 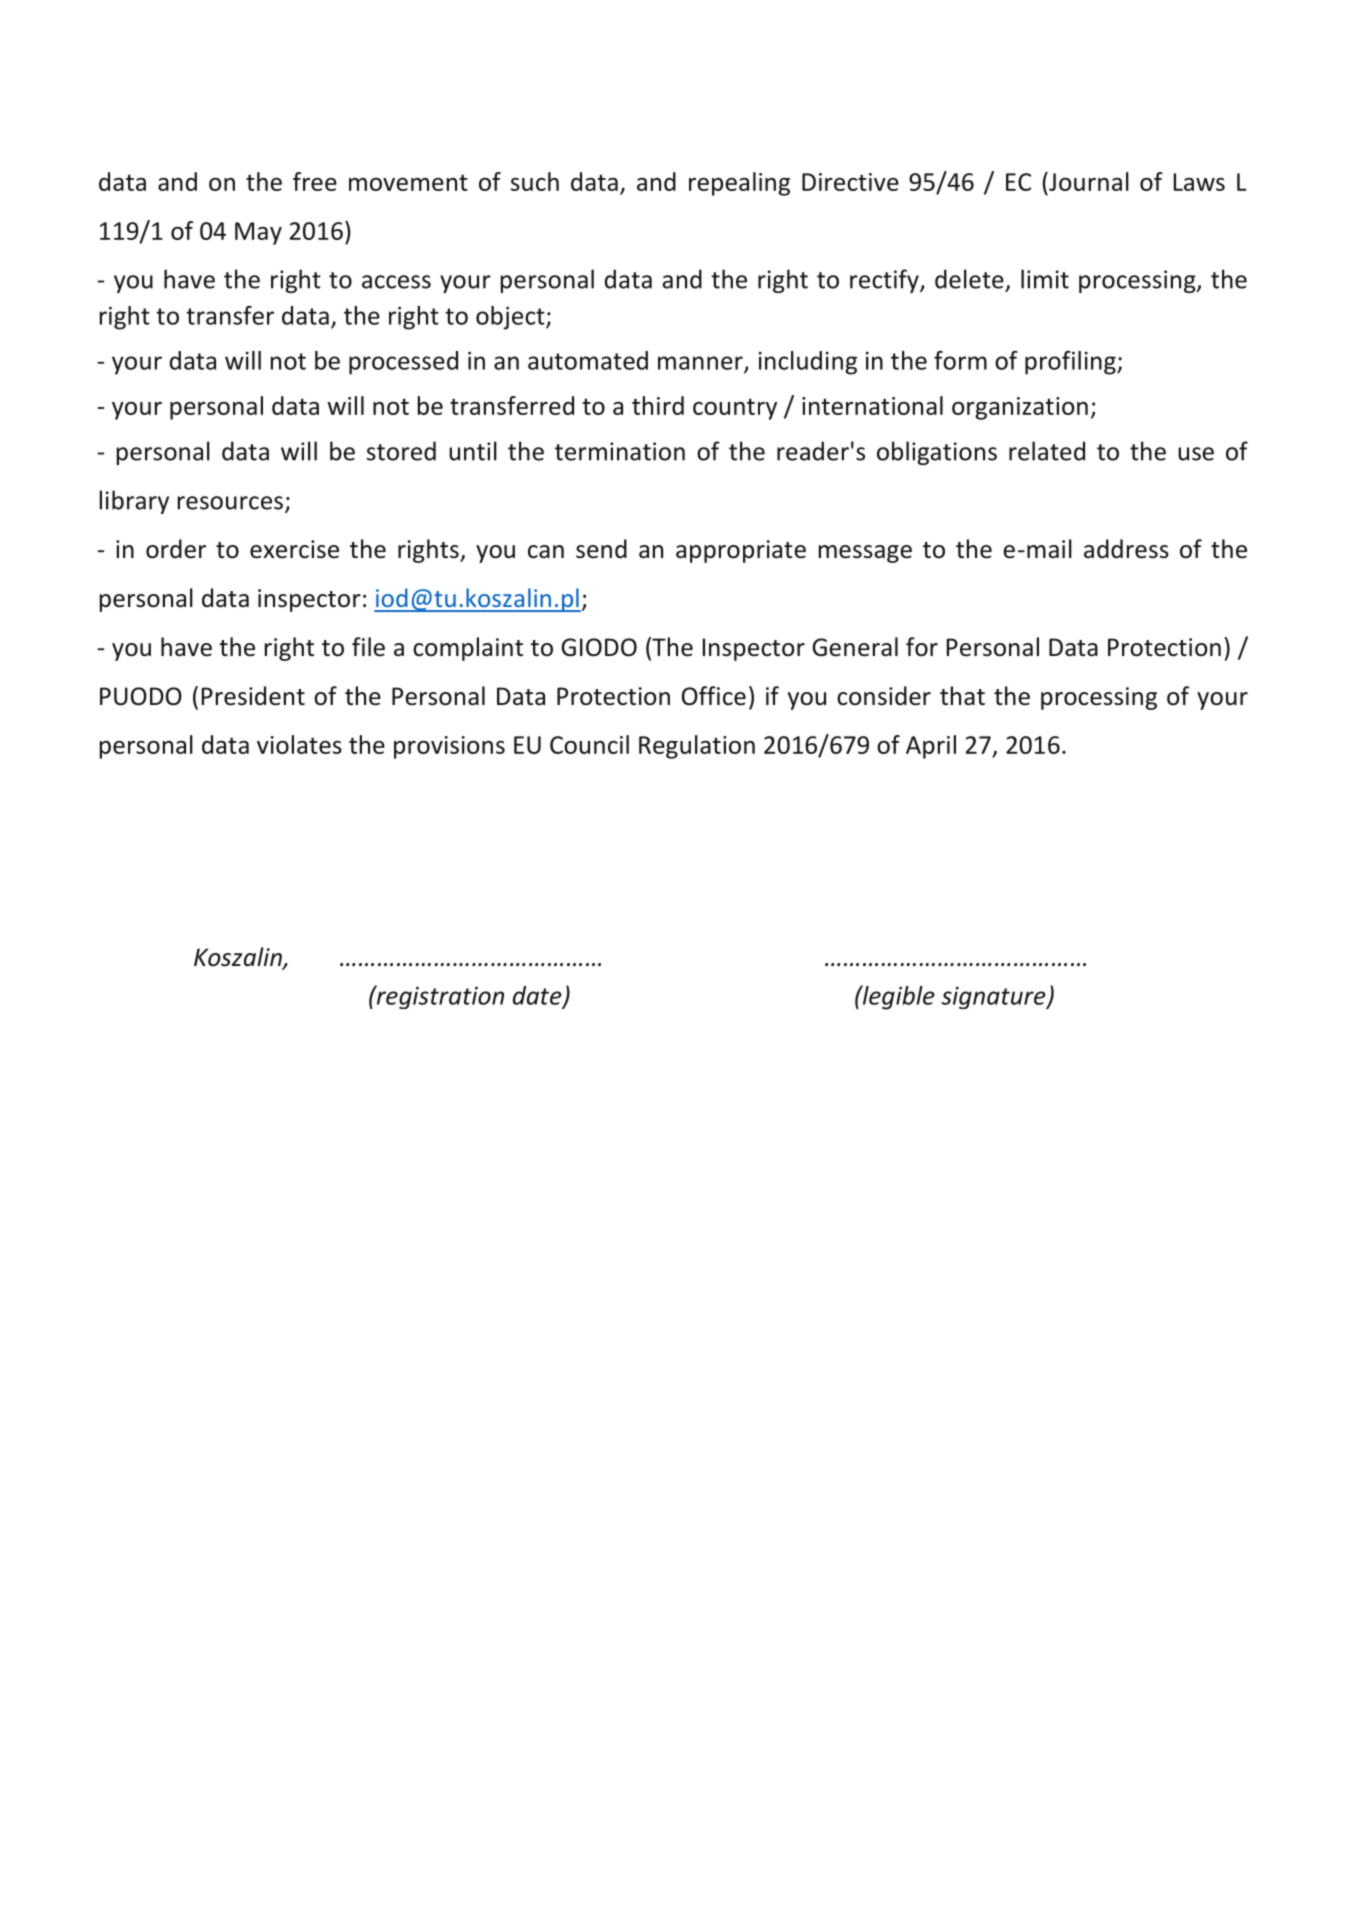 I want to click on April, so click(x=931, y=747).
